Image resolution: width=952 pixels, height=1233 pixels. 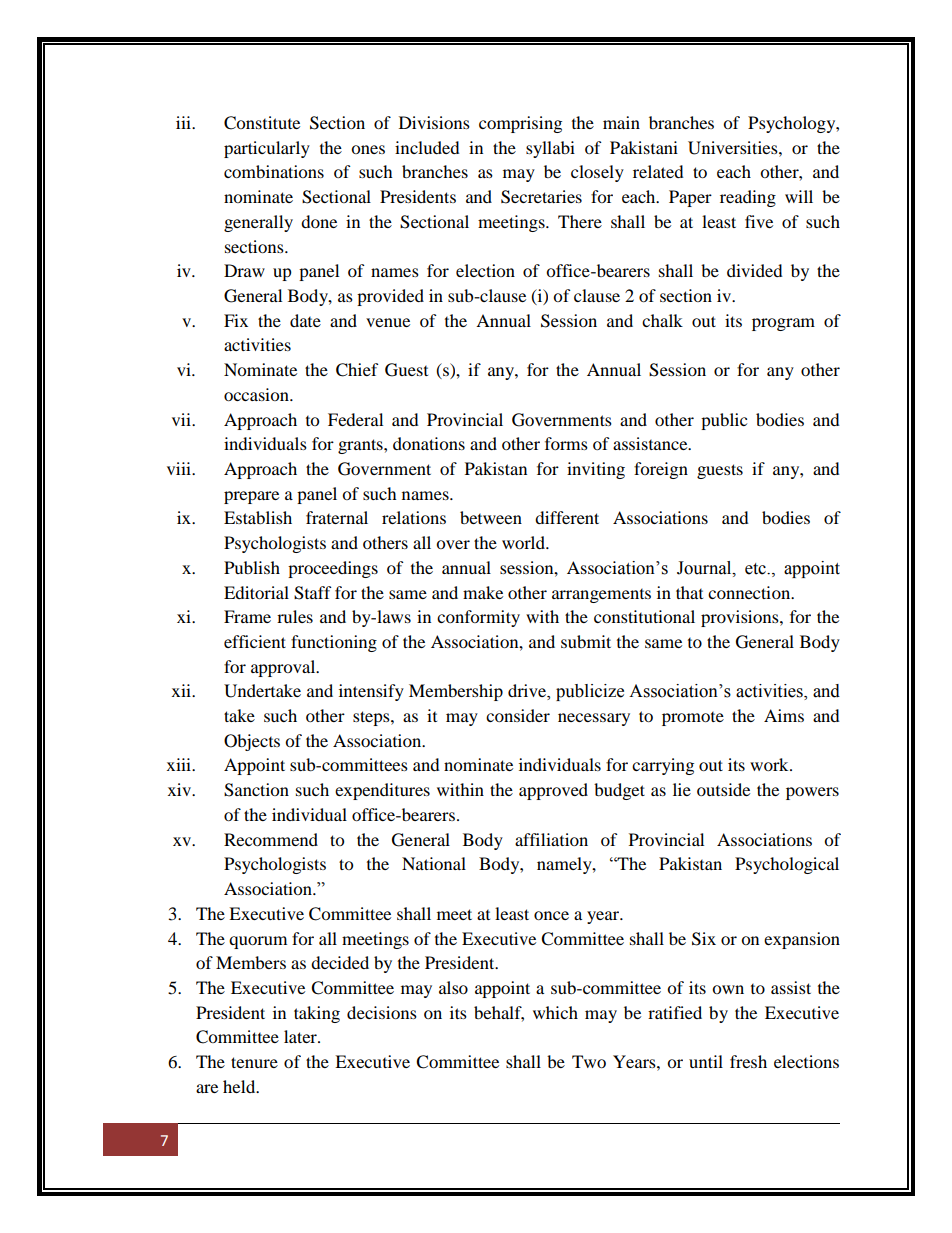 What do you see at coordinates (734, 148) in the page?
I see `Universities` at bounding box center [734, 148].
